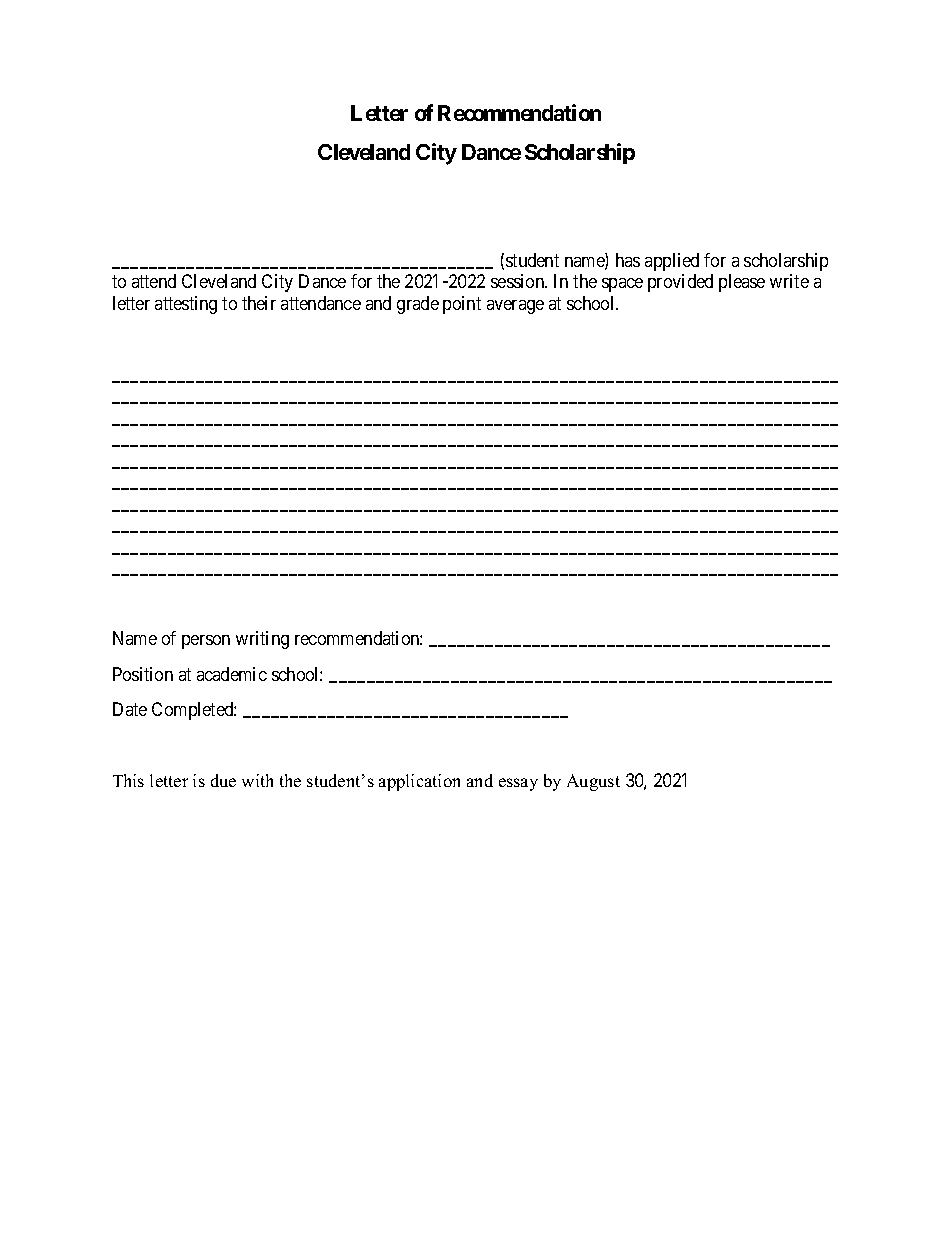  What do you see at coordinates (259, 303) in the screenshot?
I see `their` at bounding box center [259, 303].
